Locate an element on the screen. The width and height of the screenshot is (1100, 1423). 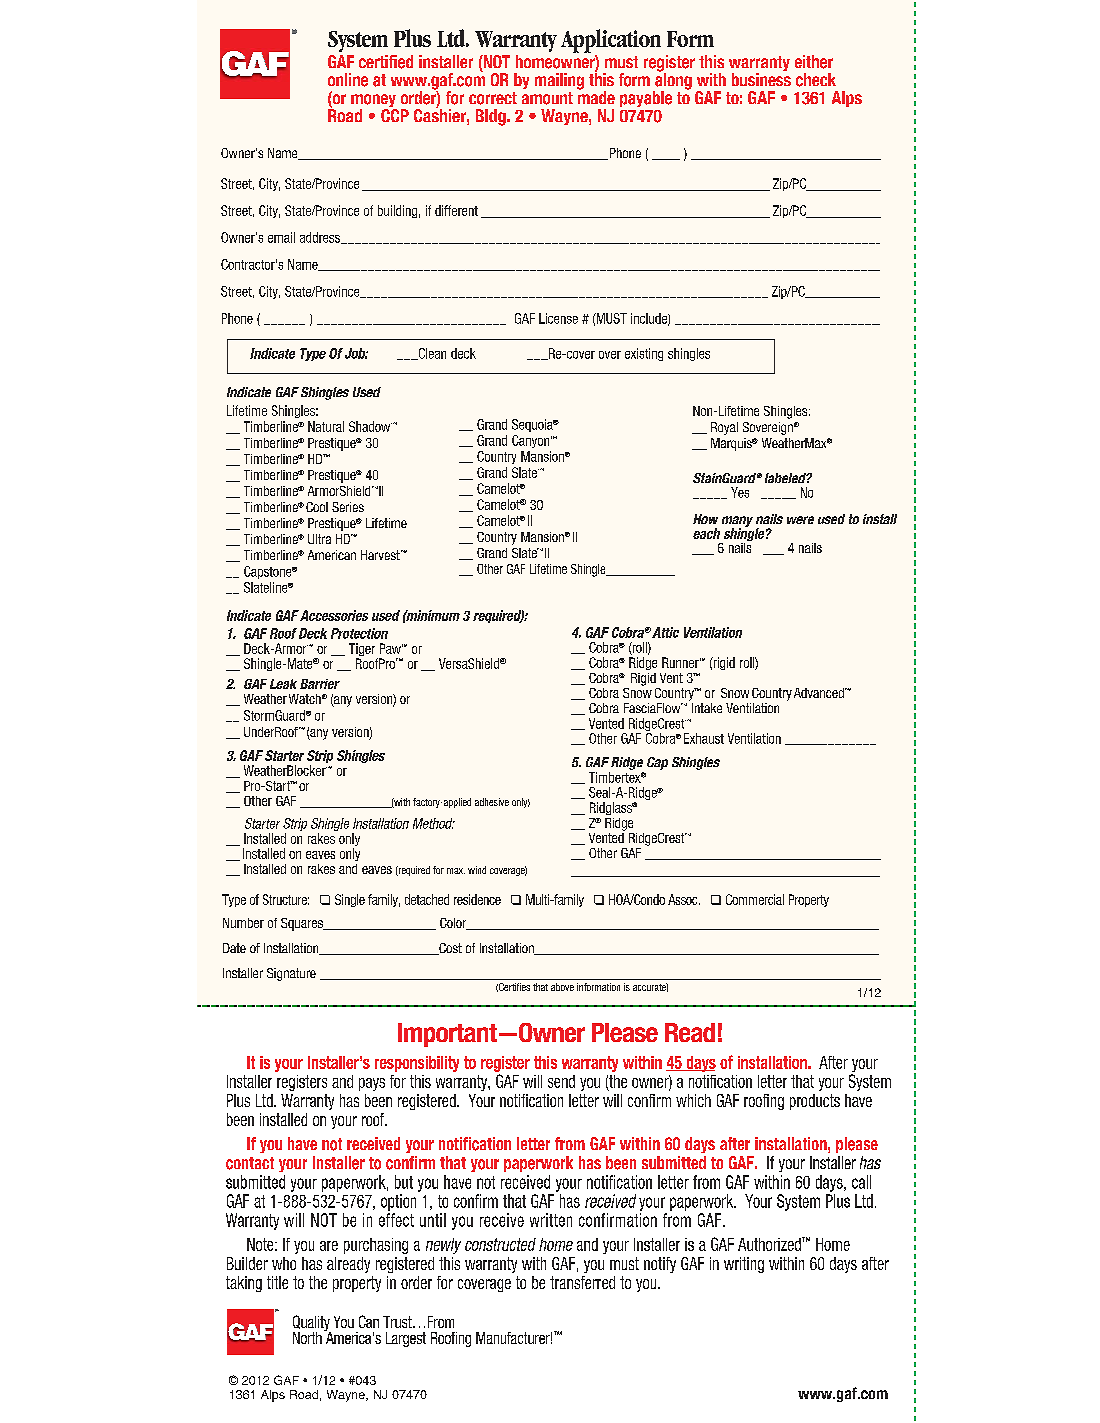
Quality is located at coordinates (312, 1324).
